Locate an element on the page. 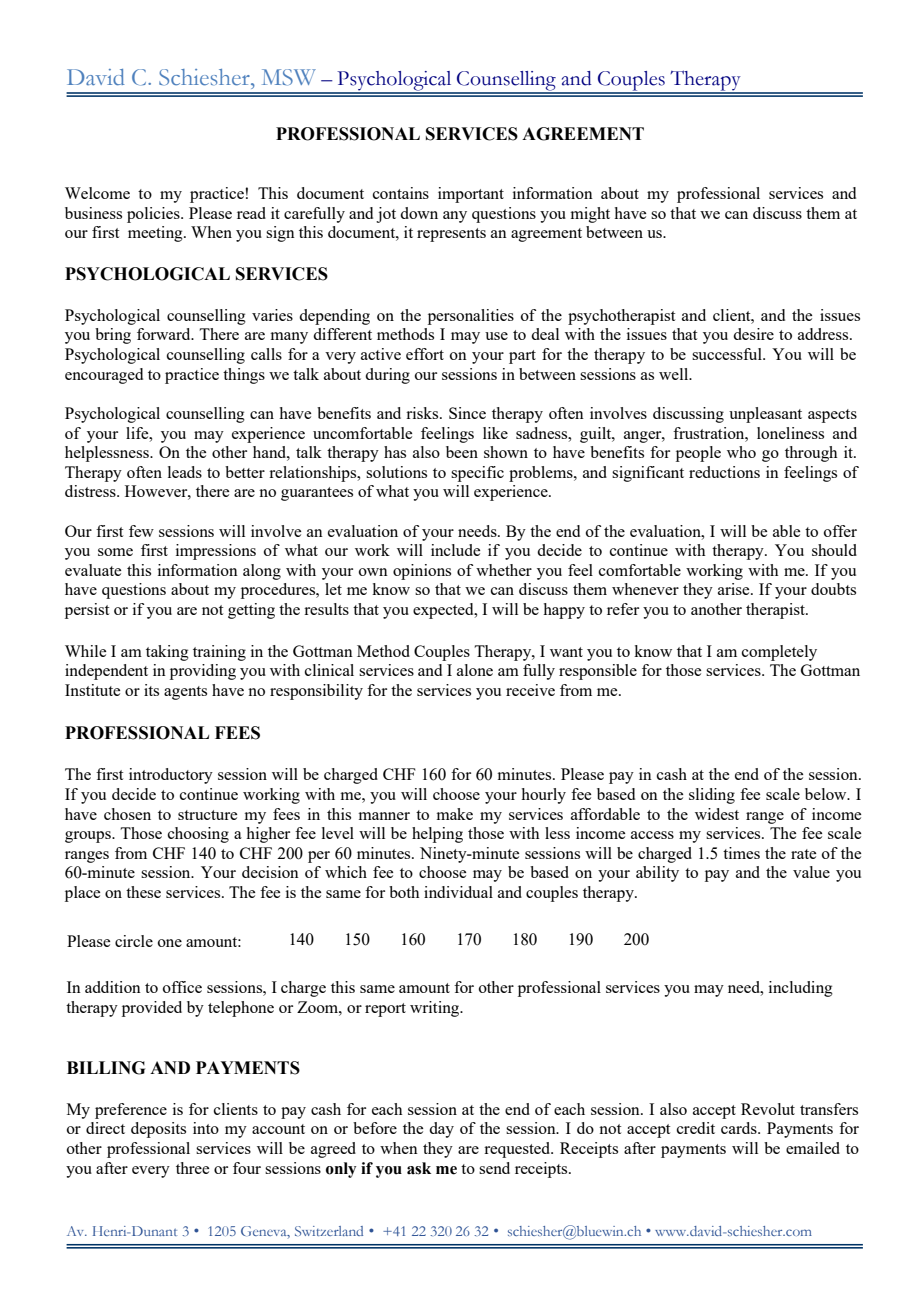 This image has height=1308, width=924. three is located at coordinates (192, 1168).
